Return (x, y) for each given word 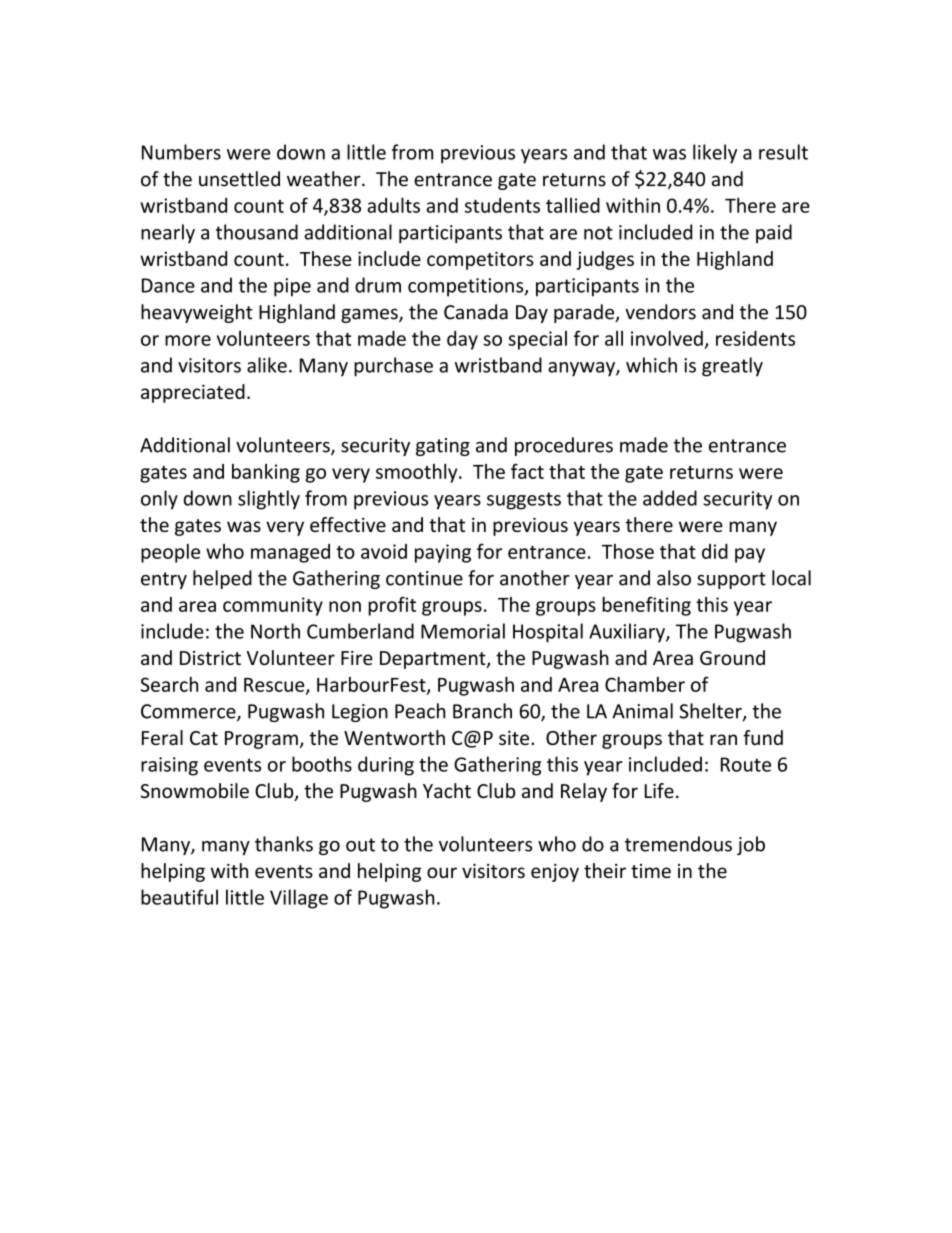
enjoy (555, 873)
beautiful (179, 897)
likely (715, 154)
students (502, 205)
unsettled (239, 179)
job (751, 845)
